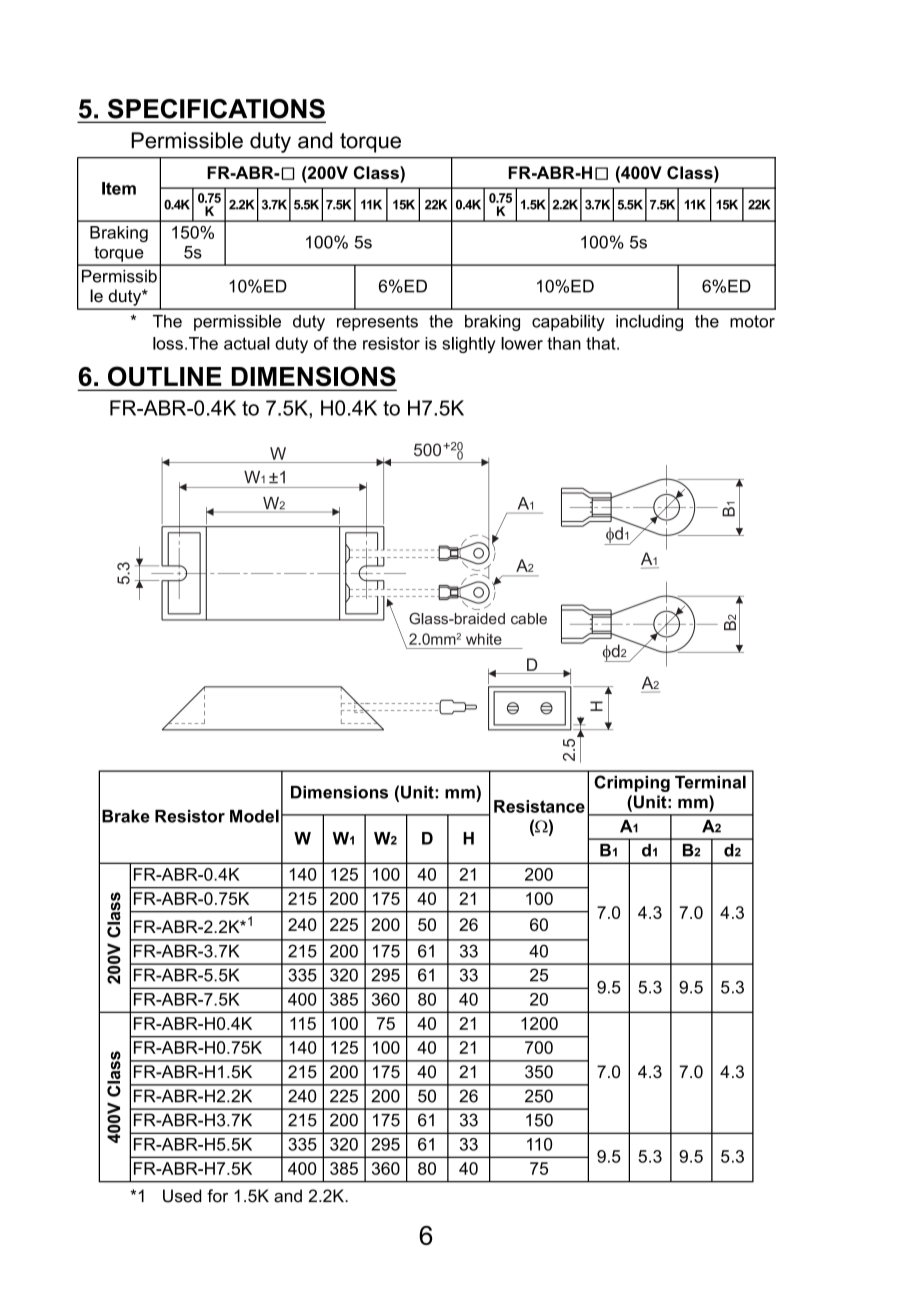  I want to click on OUTLINE, so click(164, 376).
